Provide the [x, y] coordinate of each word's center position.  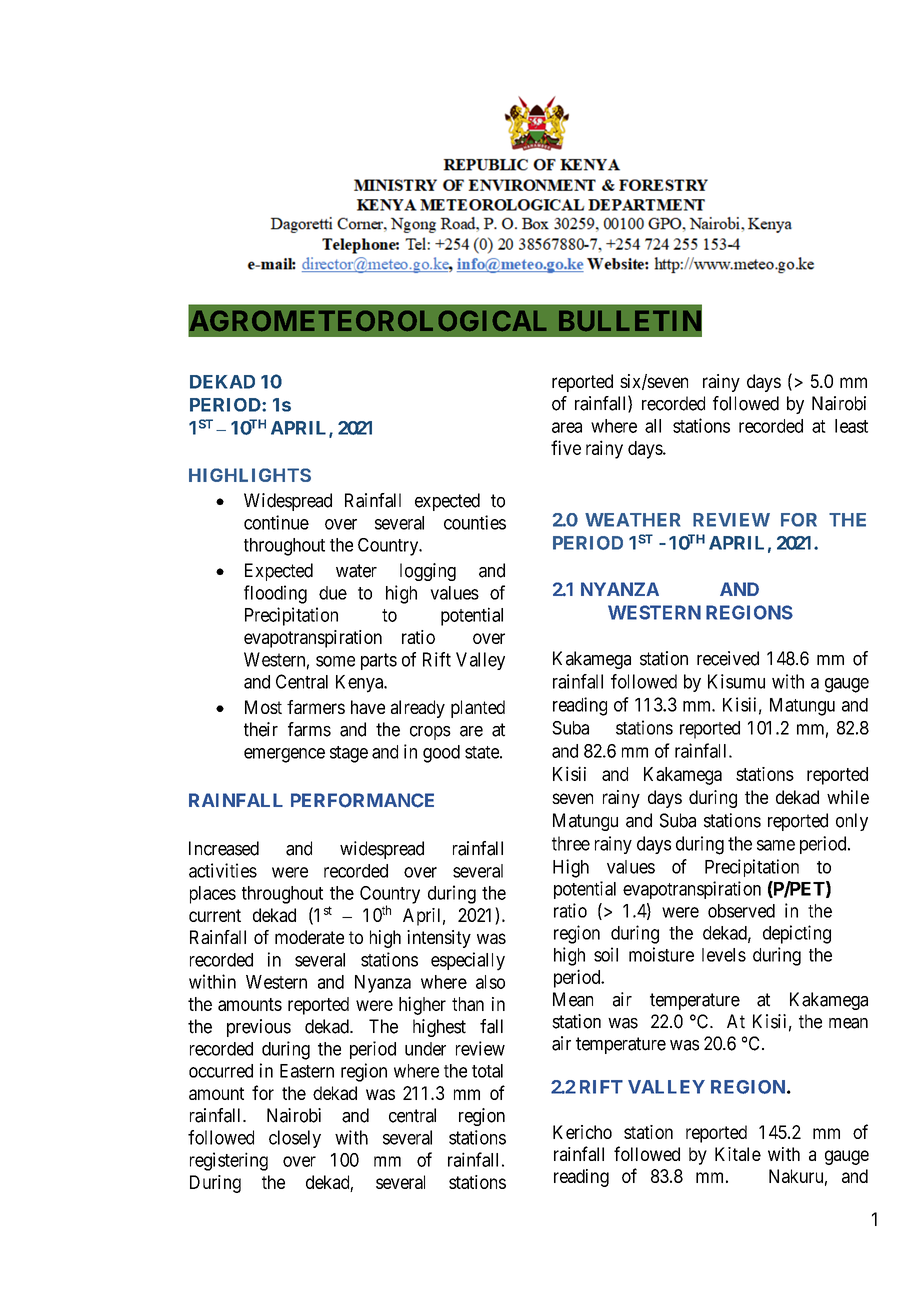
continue [276, 522]
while [848, 797]
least [851, 426]
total [487, 1071]
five [566, 447]
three [571, 843]
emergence [284, 755]
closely [295, 1139]
